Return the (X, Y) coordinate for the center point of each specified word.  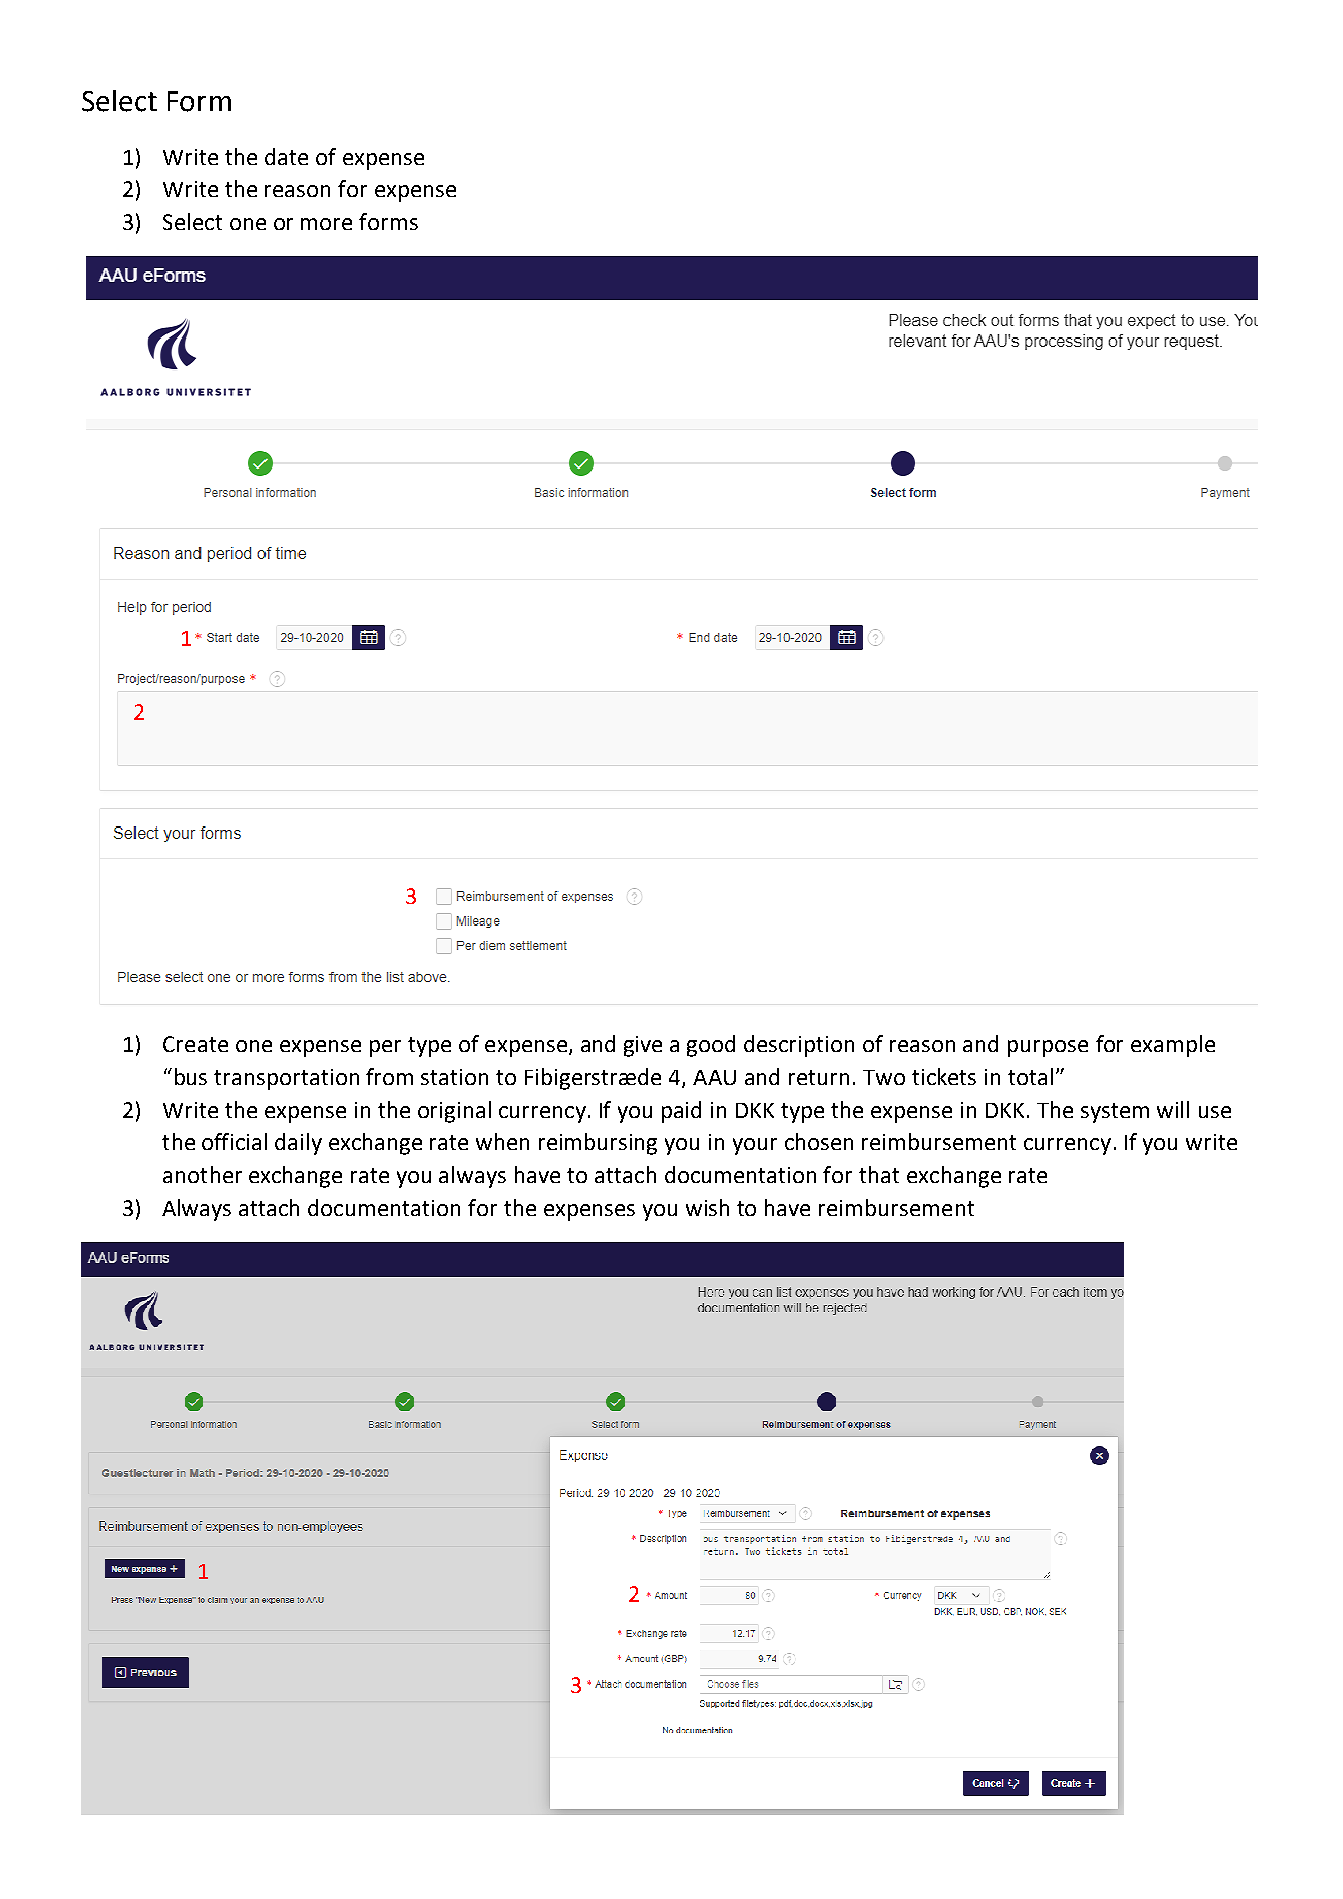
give (643, 1046)
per (385, 1048)
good (711, 1046)
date (286, 156)
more (326, 224)
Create (195, 1044)
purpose (1048, 1048)
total (1030, 1076)
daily (298, 1144)
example (1173, 1046)
